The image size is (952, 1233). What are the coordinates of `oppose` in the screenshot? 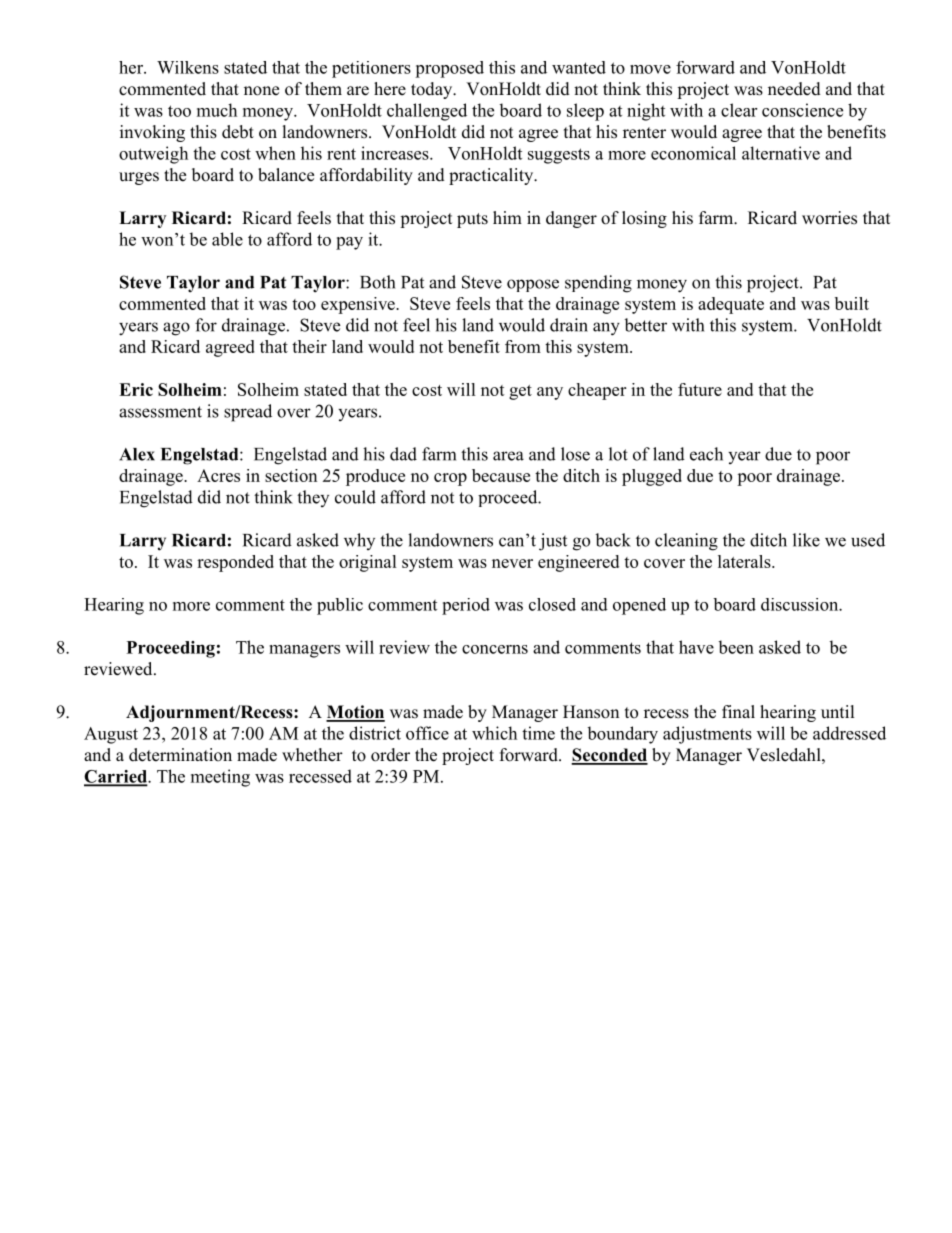 It's located at (533, 285).
